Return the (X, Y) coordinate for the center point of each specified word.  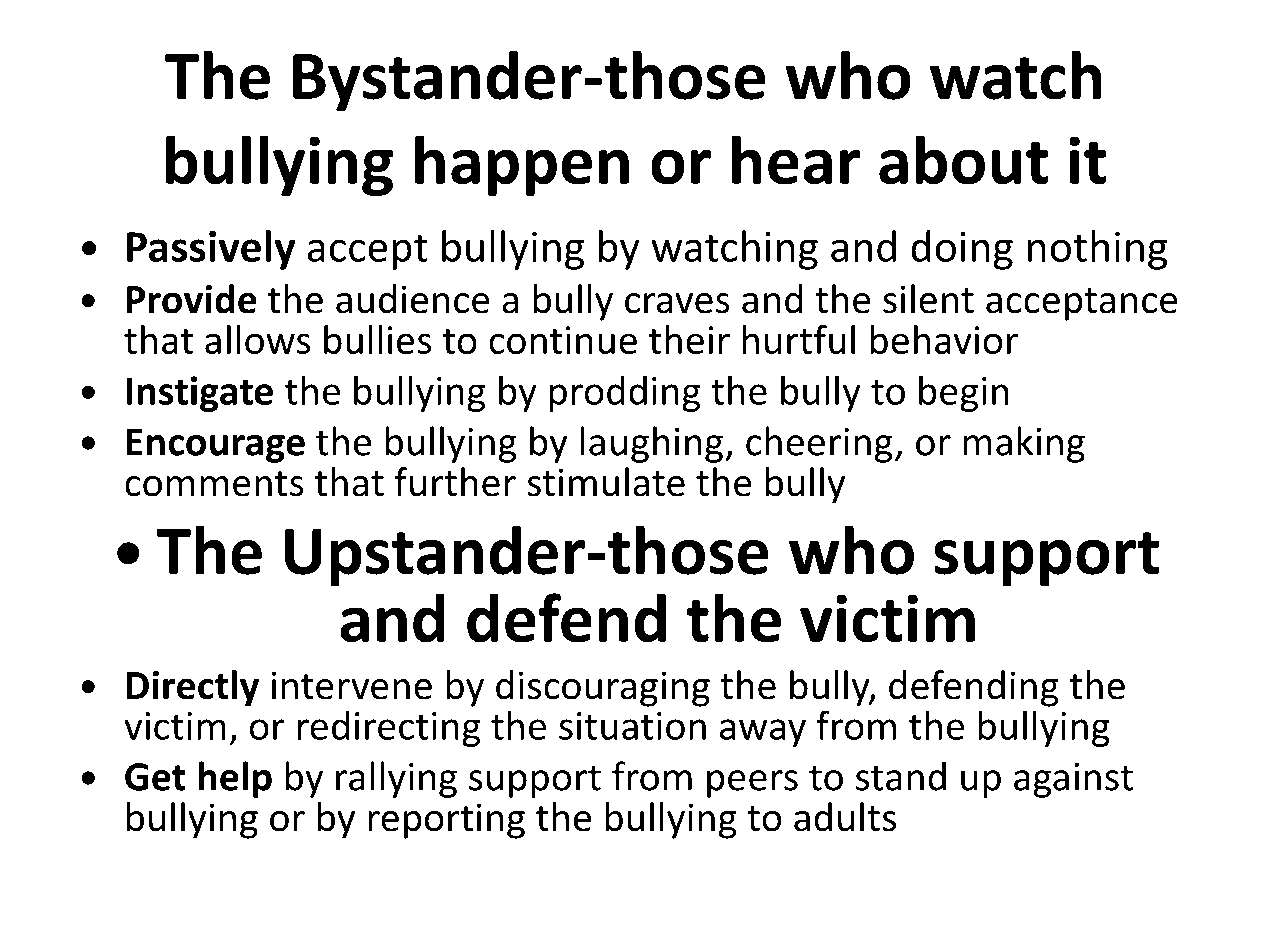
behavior (944, 339)
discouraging (603, 688)
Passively (211, 250)
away (763, 733)
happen (522, 165)
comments (214, 484)
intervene (351, 685)
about (963, 160)
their (689, 339)
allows (257, 339)
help (235, 779)
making (1024, 444)
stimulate (606, 482)
